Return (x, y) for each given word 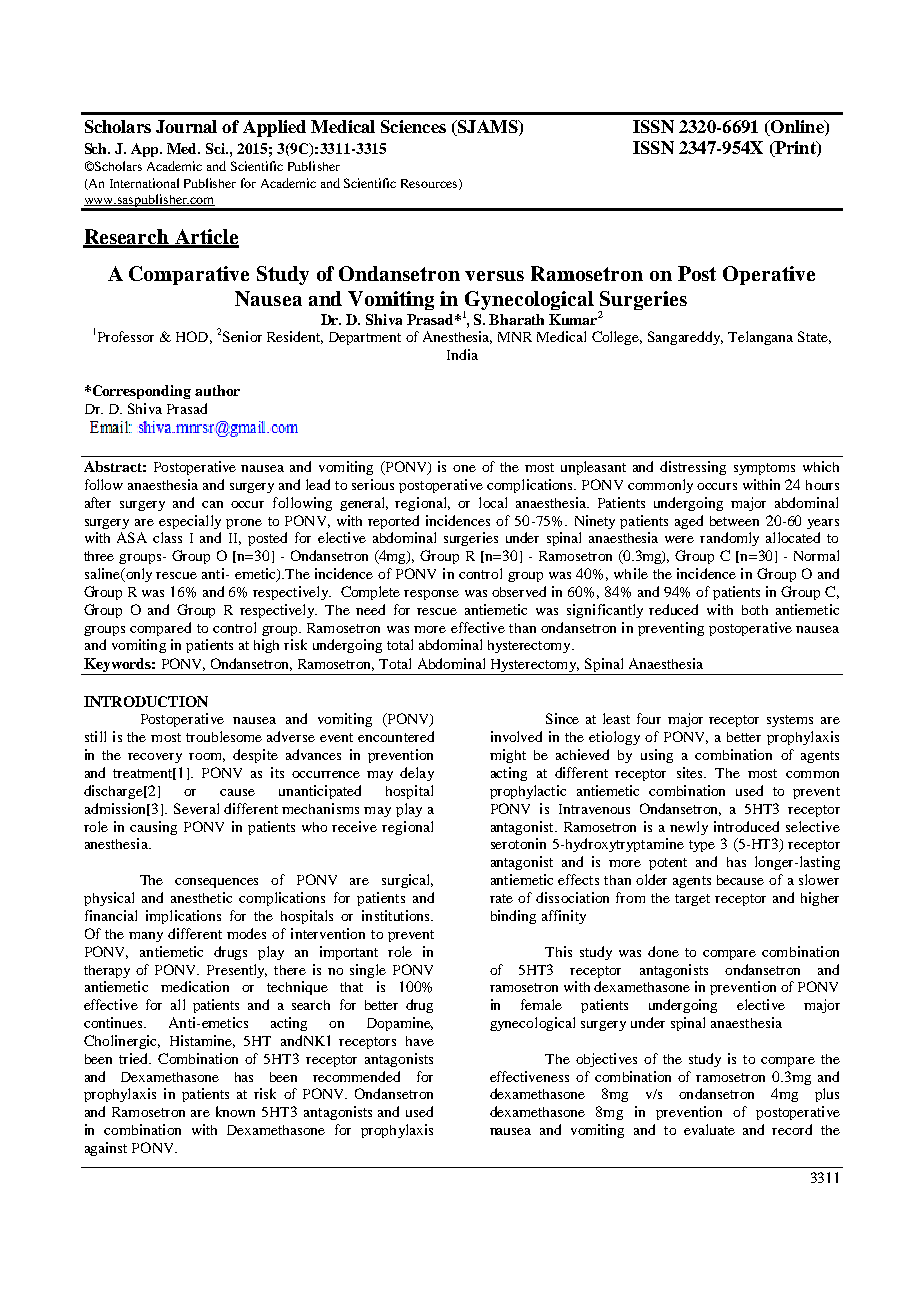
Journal (186, 126)
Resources (430, 184)
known (235, 1111)
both (755, 610)
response (431, 595)
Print (795, 149)
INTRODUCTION (146, 701)
